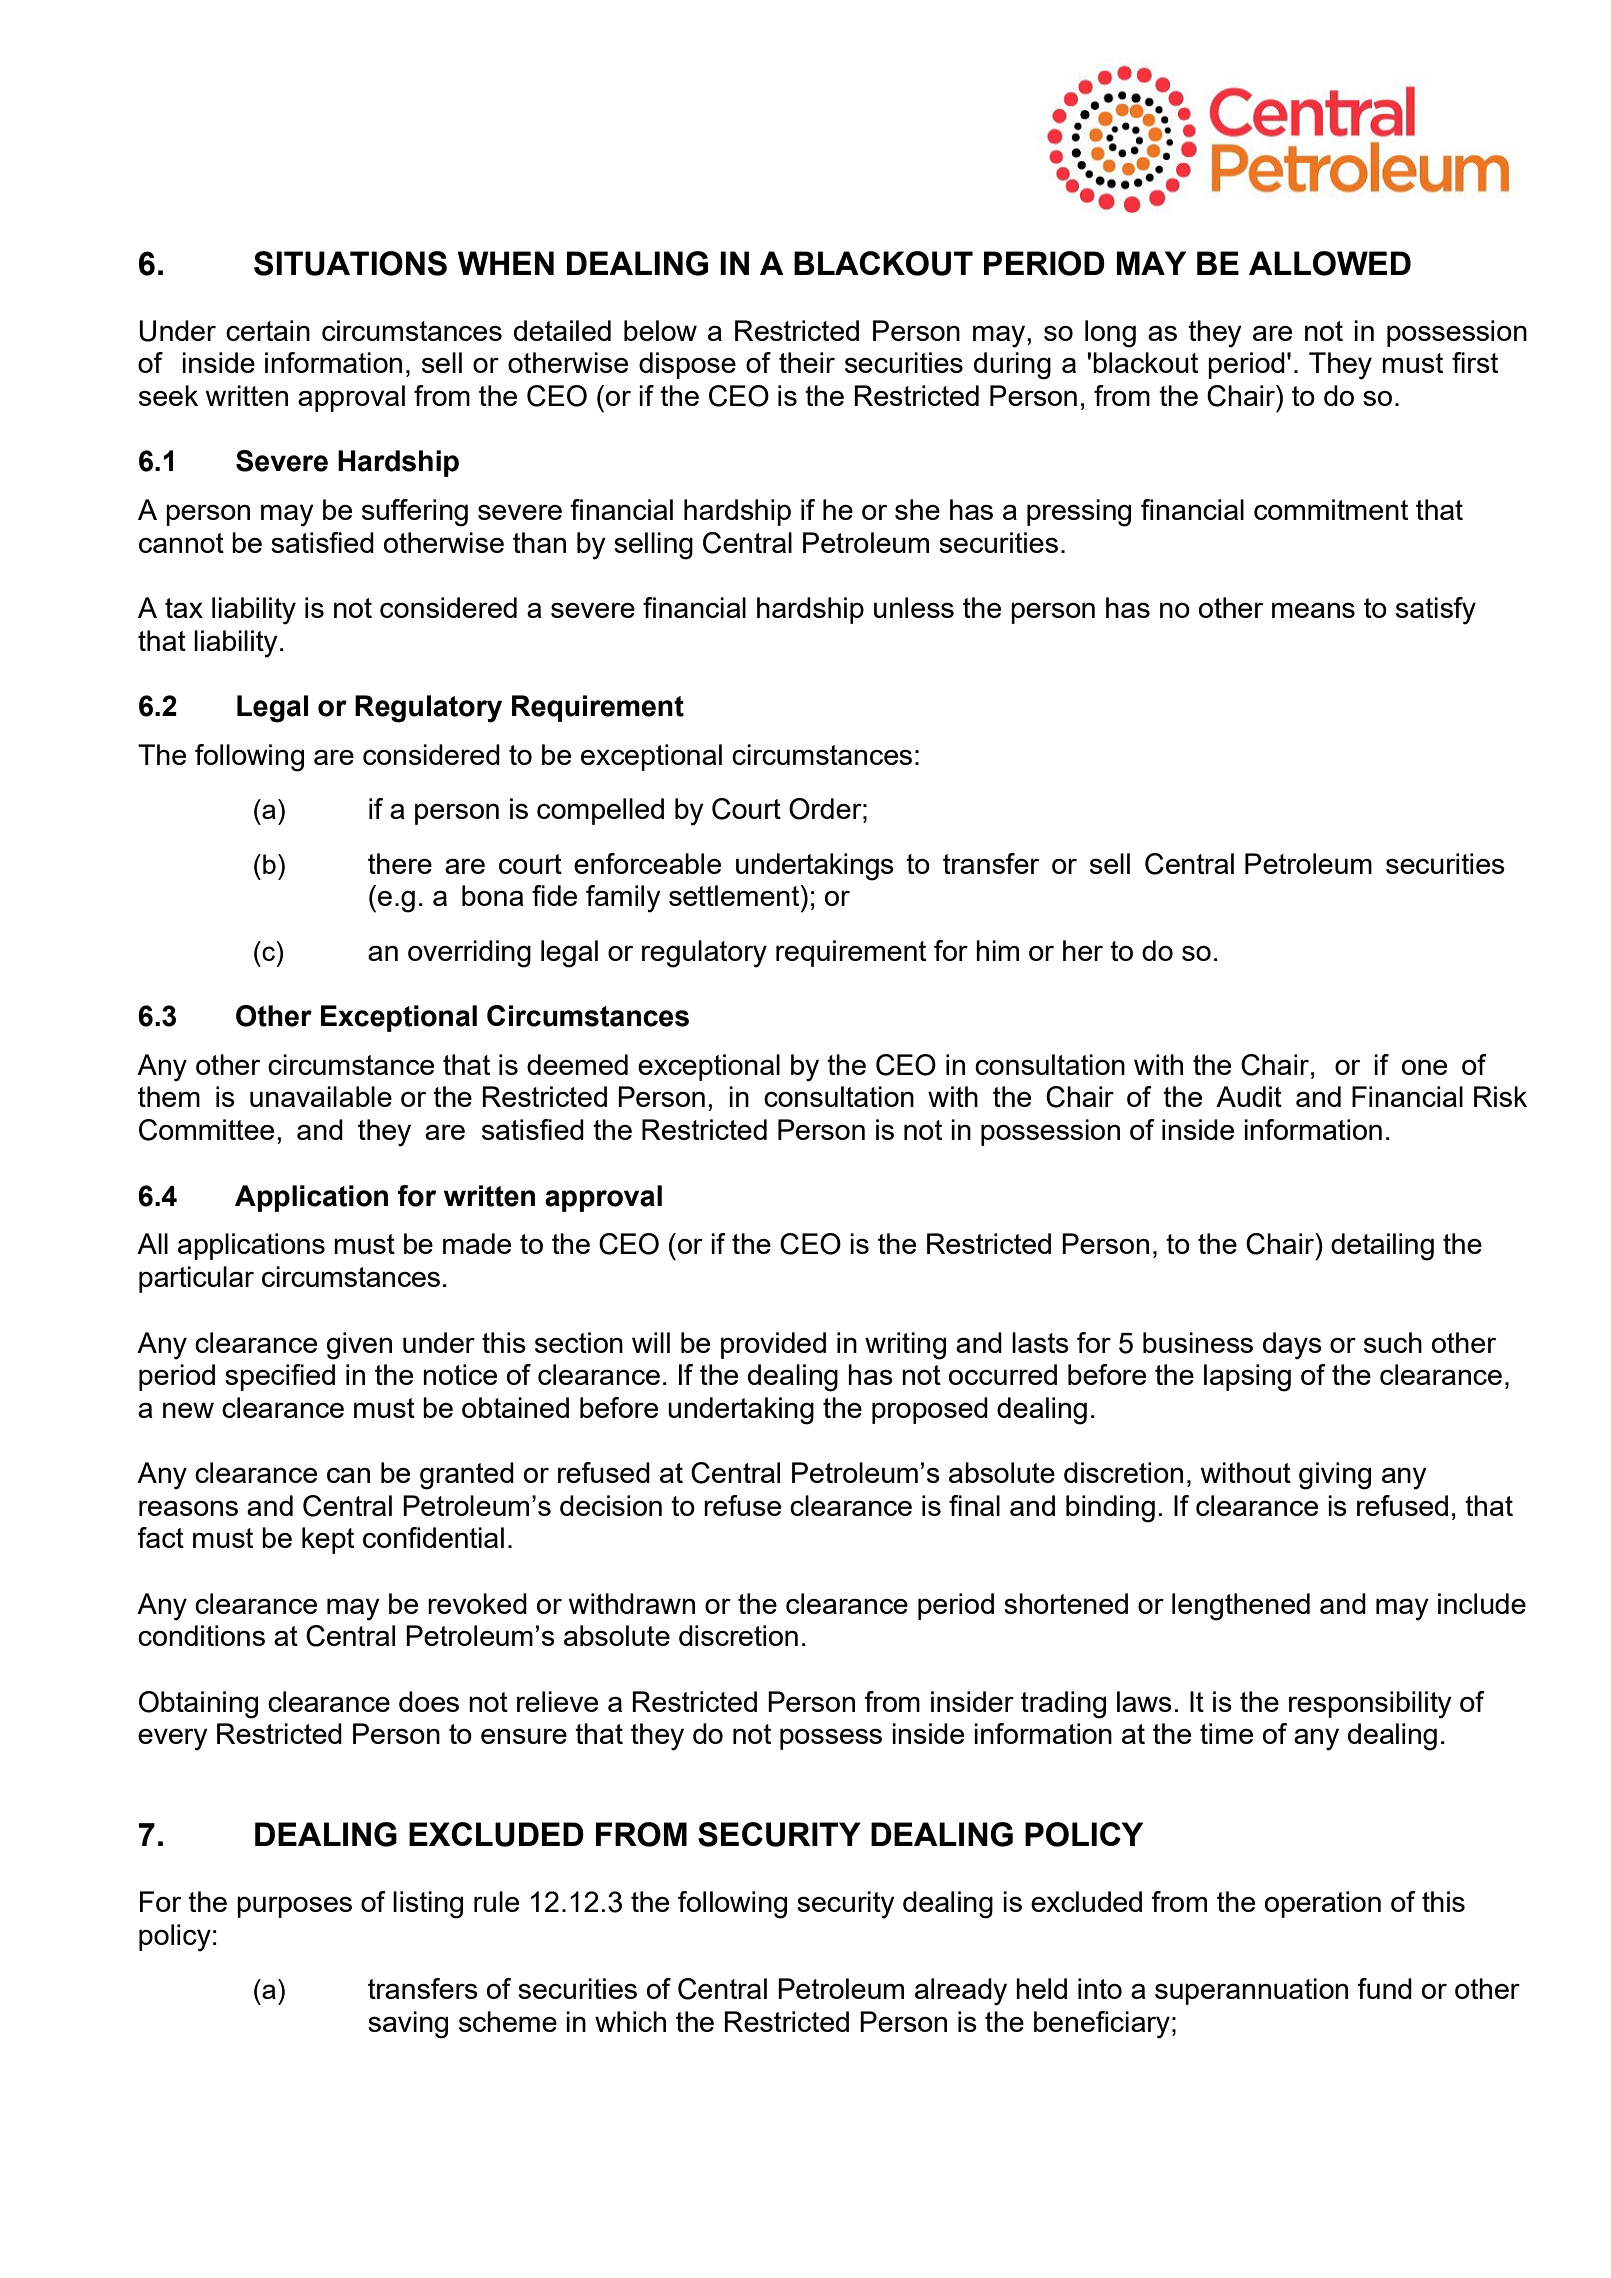  Describe the element at coordinates (807, 362) in the image. I see `their` at that location.
